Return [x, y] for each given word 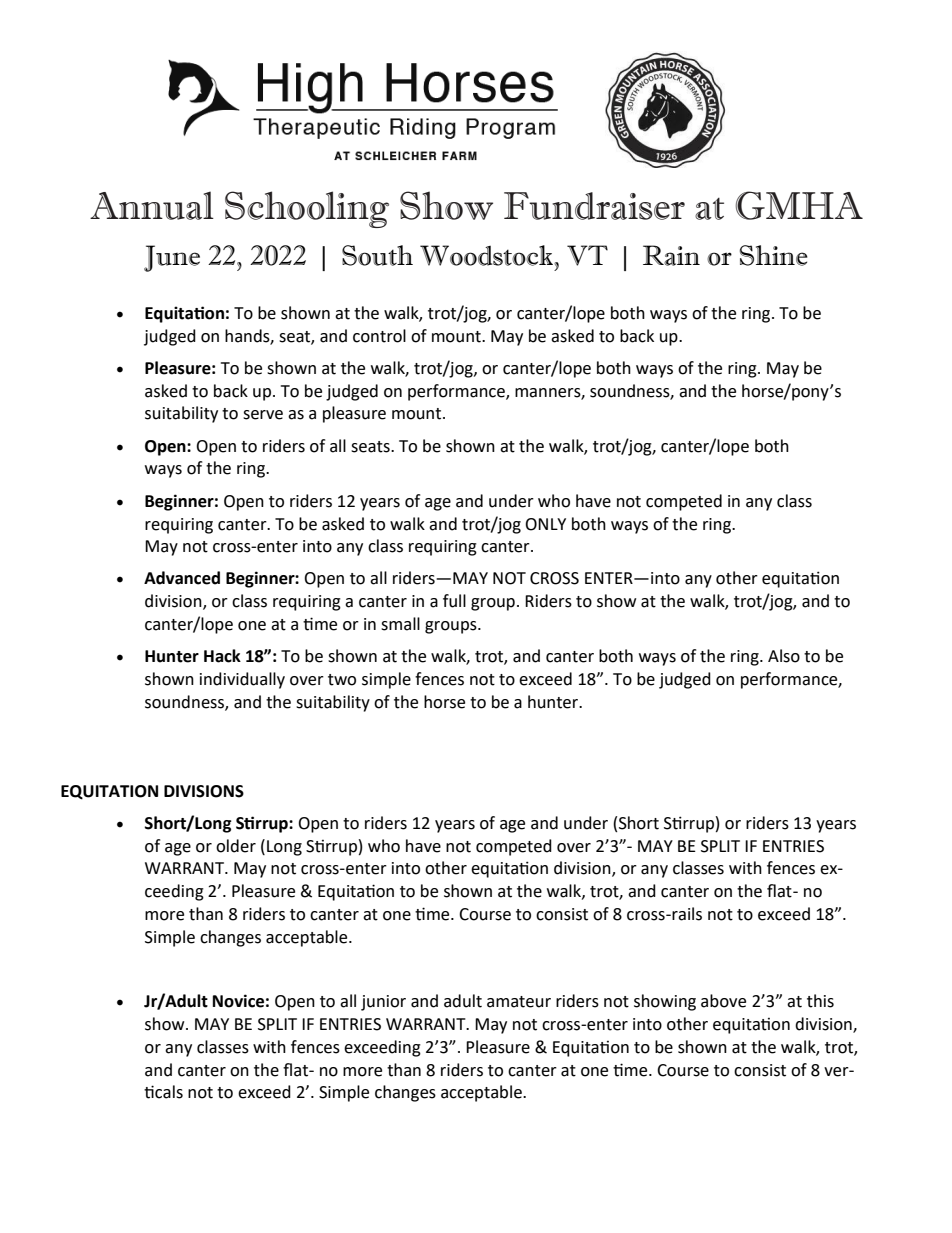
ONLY [545, 524]
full [454, 601]
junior [383, 1003]
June [172, 258]
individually [242, 680]
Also [784, 656]
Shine [774, 255]
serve [263, 415]
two [342, 680]
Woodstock [487, 255]
